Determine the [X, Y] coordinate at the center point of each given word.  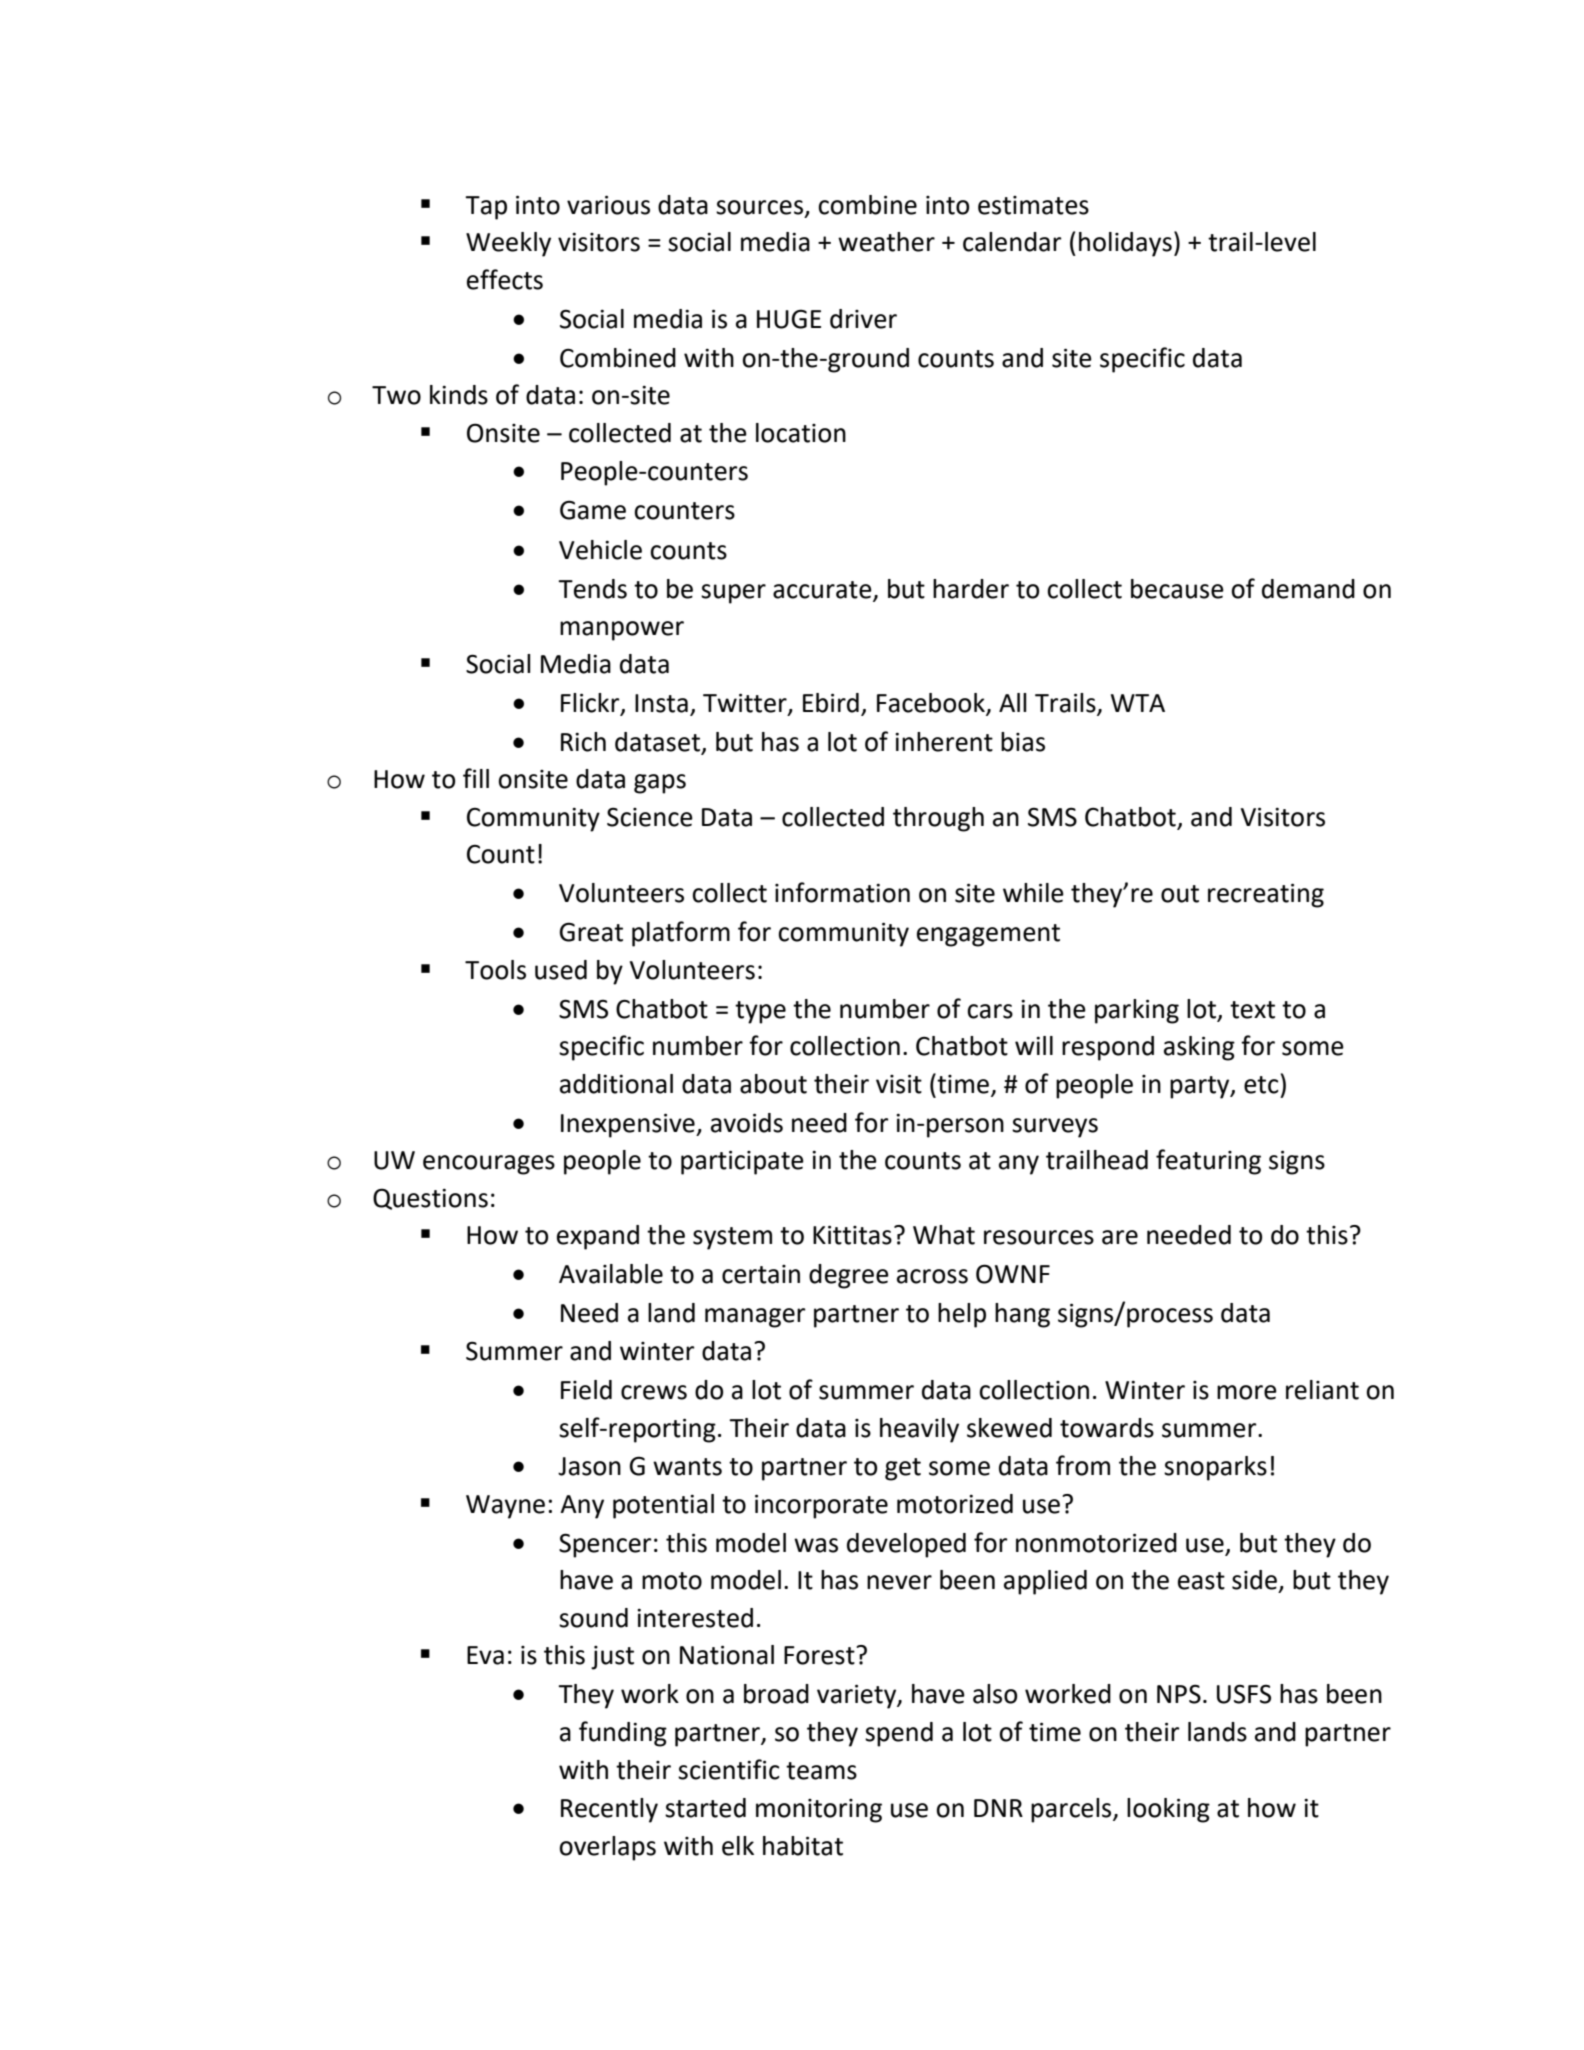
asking [1199, 1048]
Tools [495, 970]
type [760, 1012]
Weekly [508, 244]
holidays [1125, 244]
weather [886, 242]
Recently [609, 1810]
